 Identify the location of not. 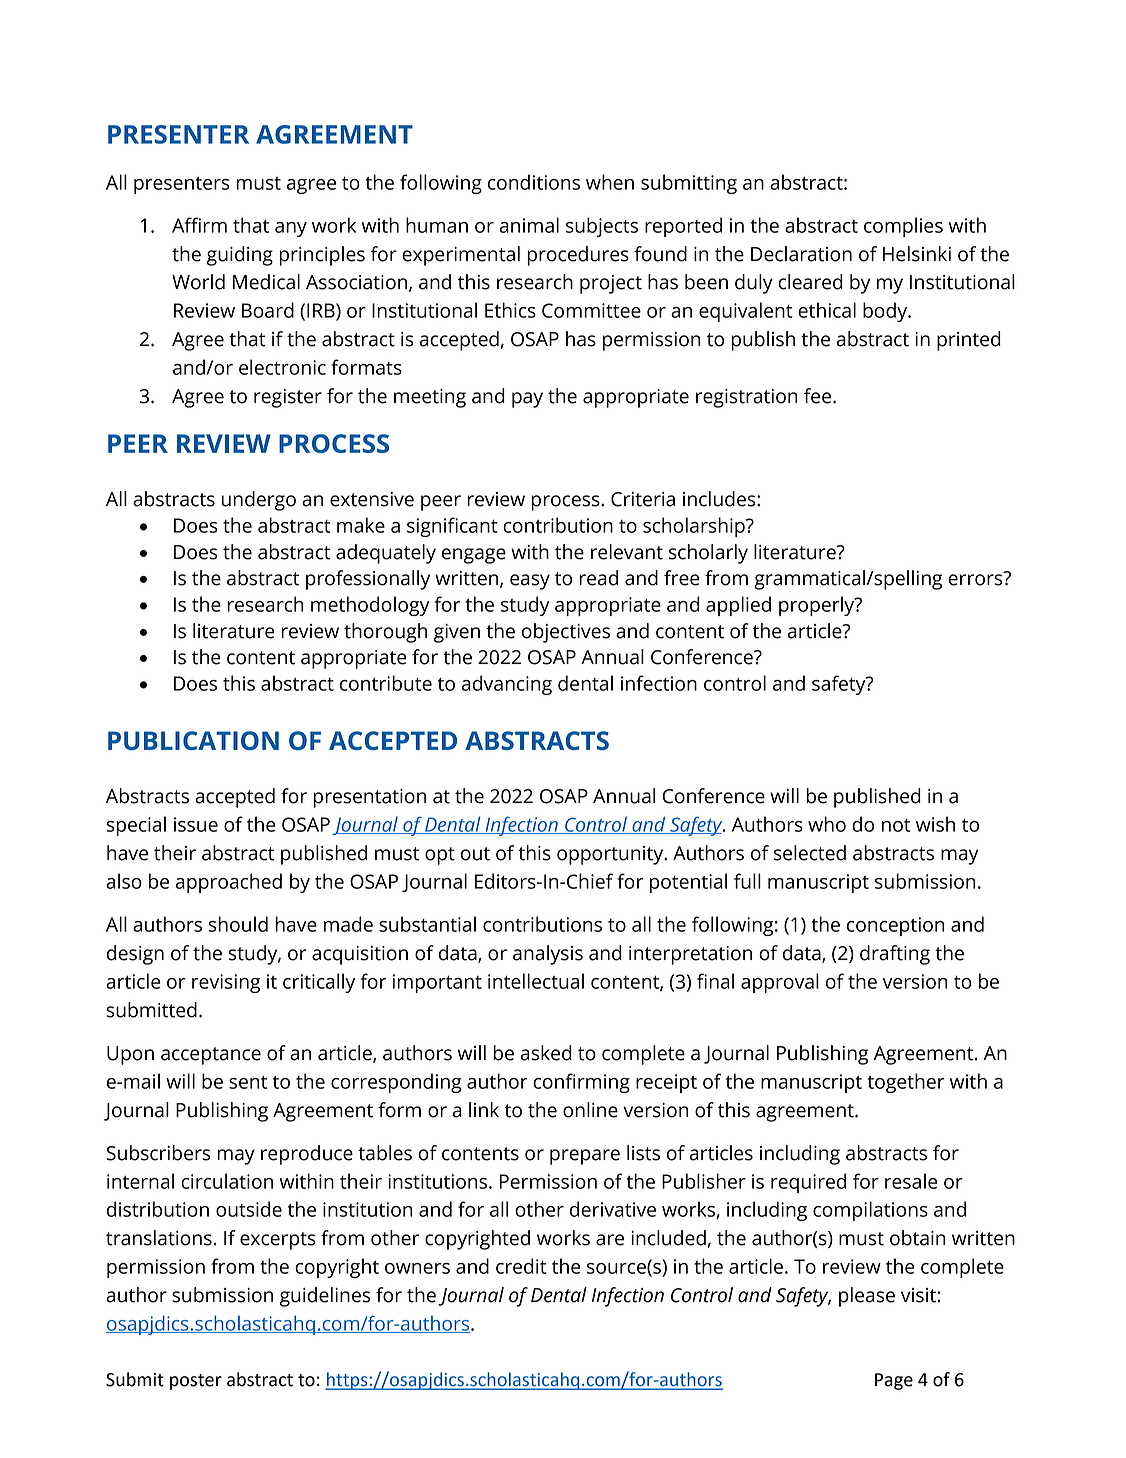
(896, 825).
